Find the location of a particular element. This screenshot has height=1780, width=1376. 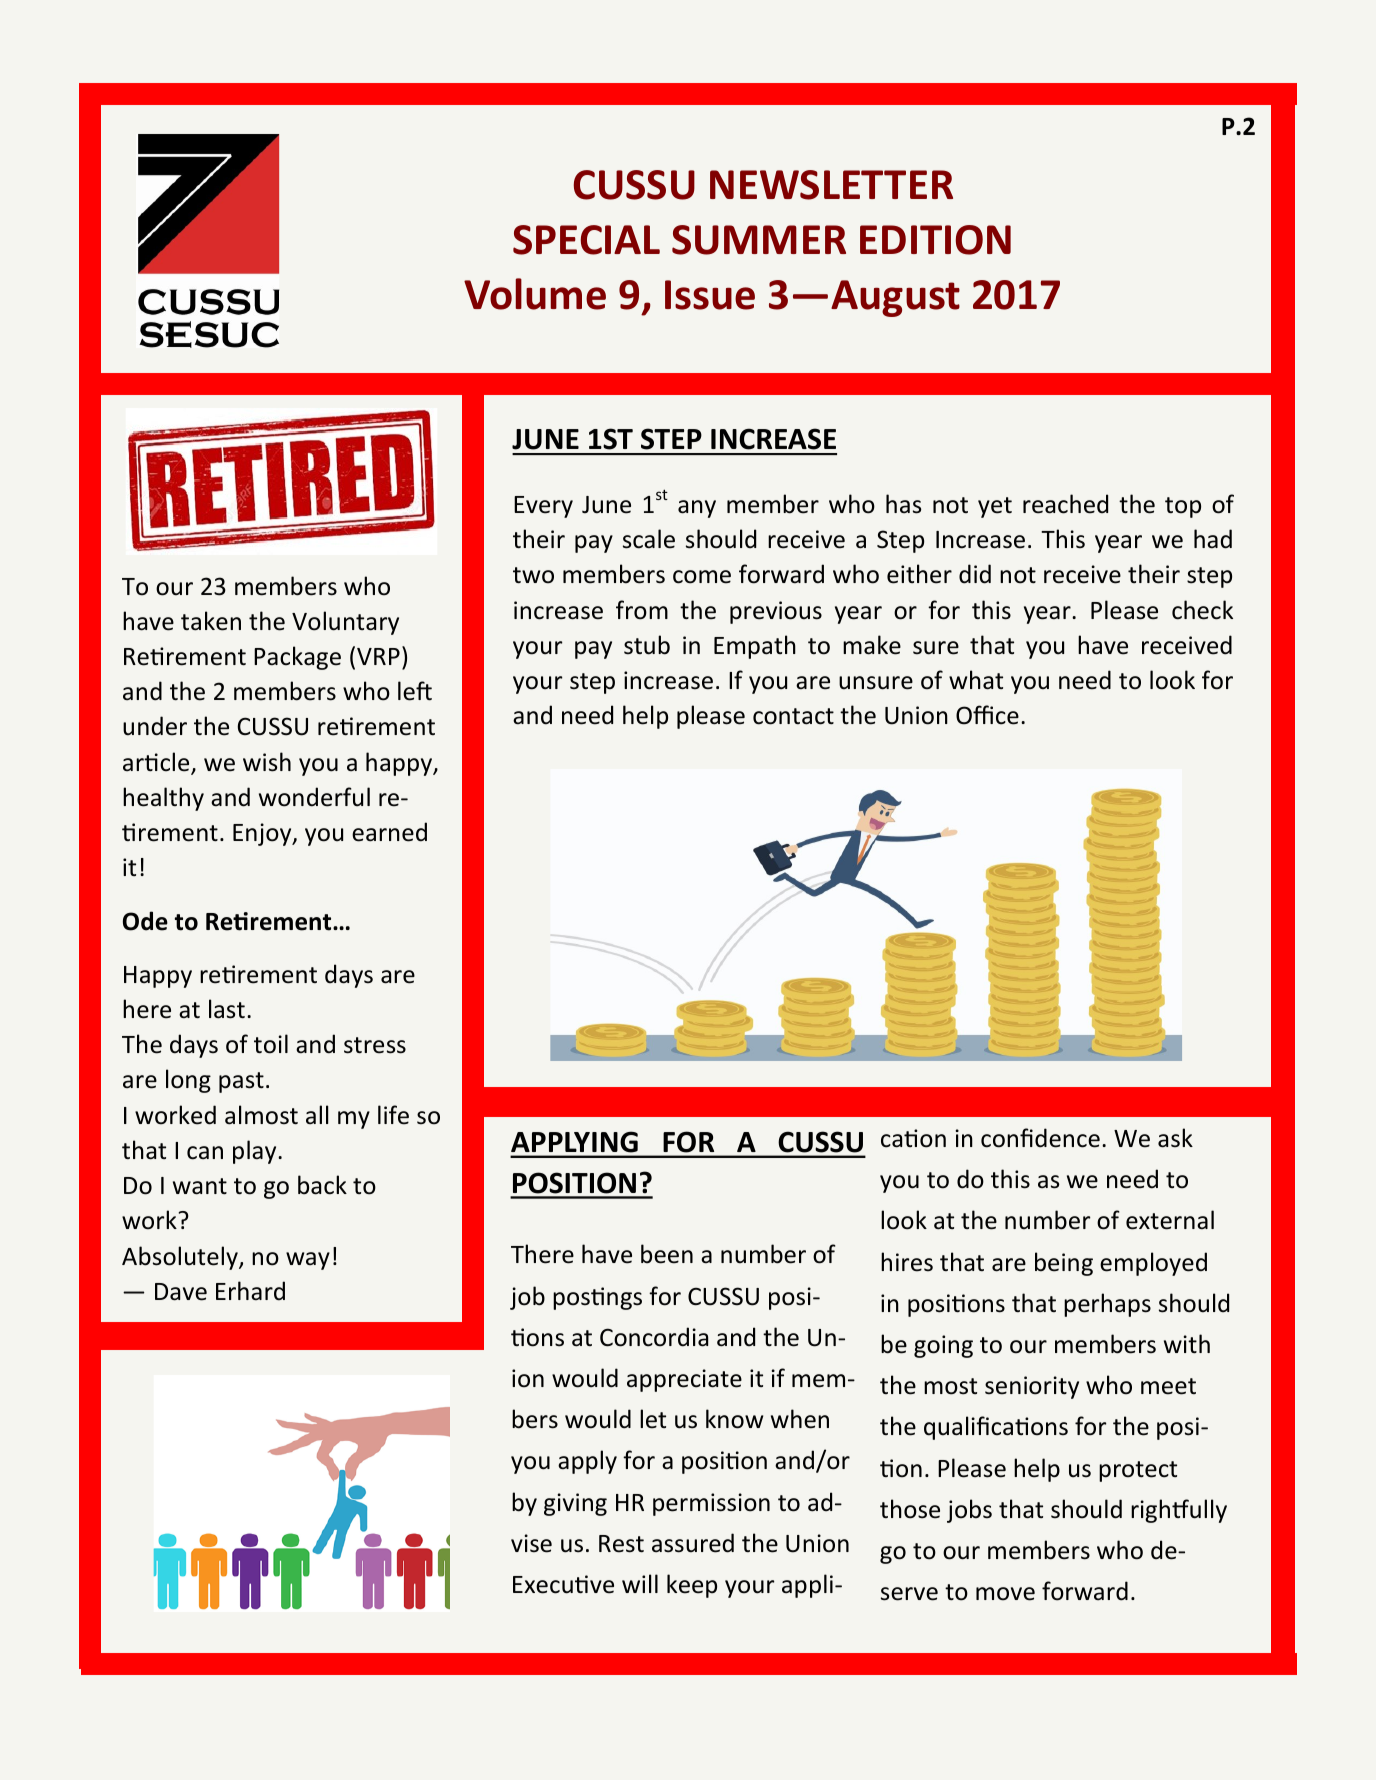

all is located at coordinates (317, 1115).
